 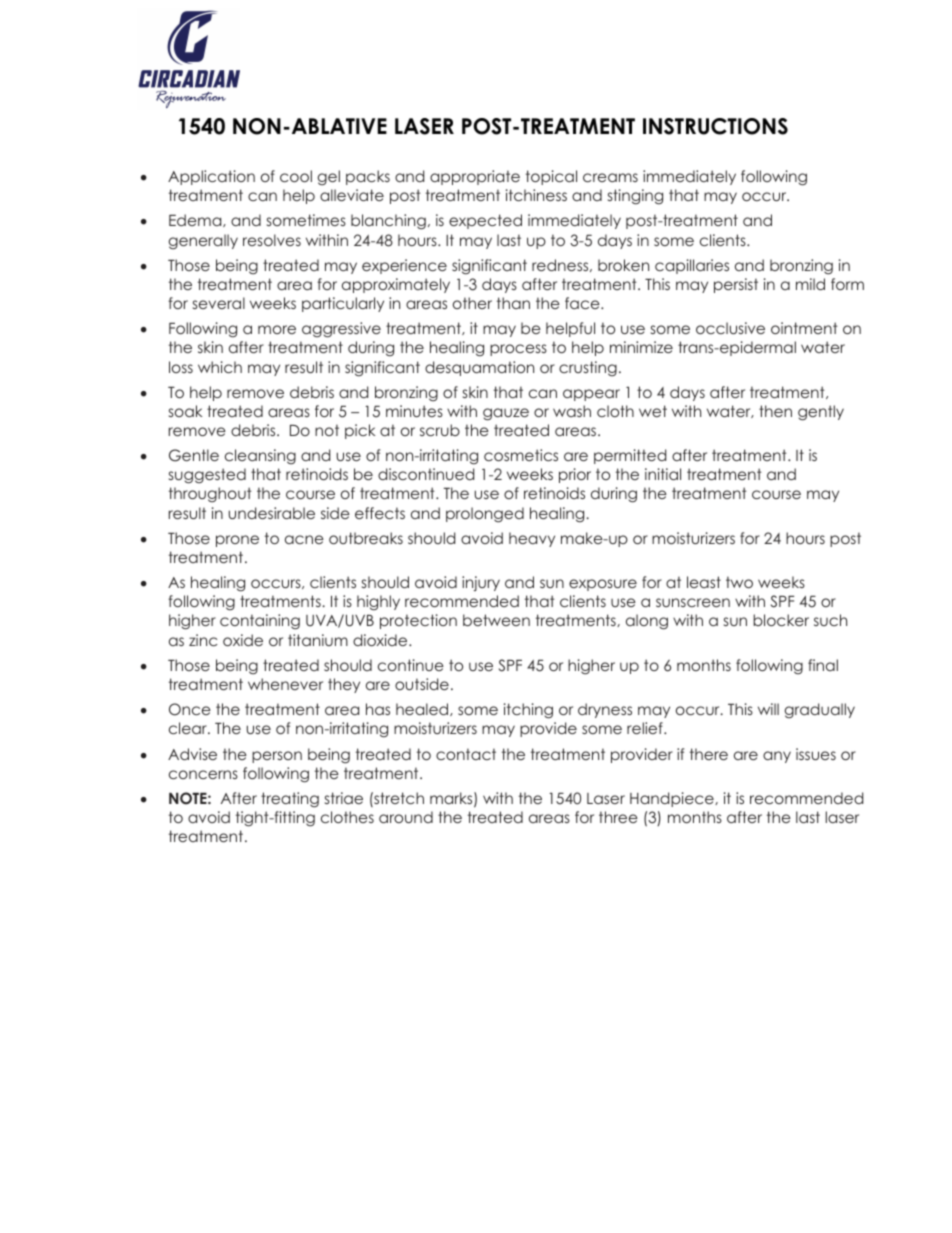 I want to click on cool, so click(x=296, y=176).
